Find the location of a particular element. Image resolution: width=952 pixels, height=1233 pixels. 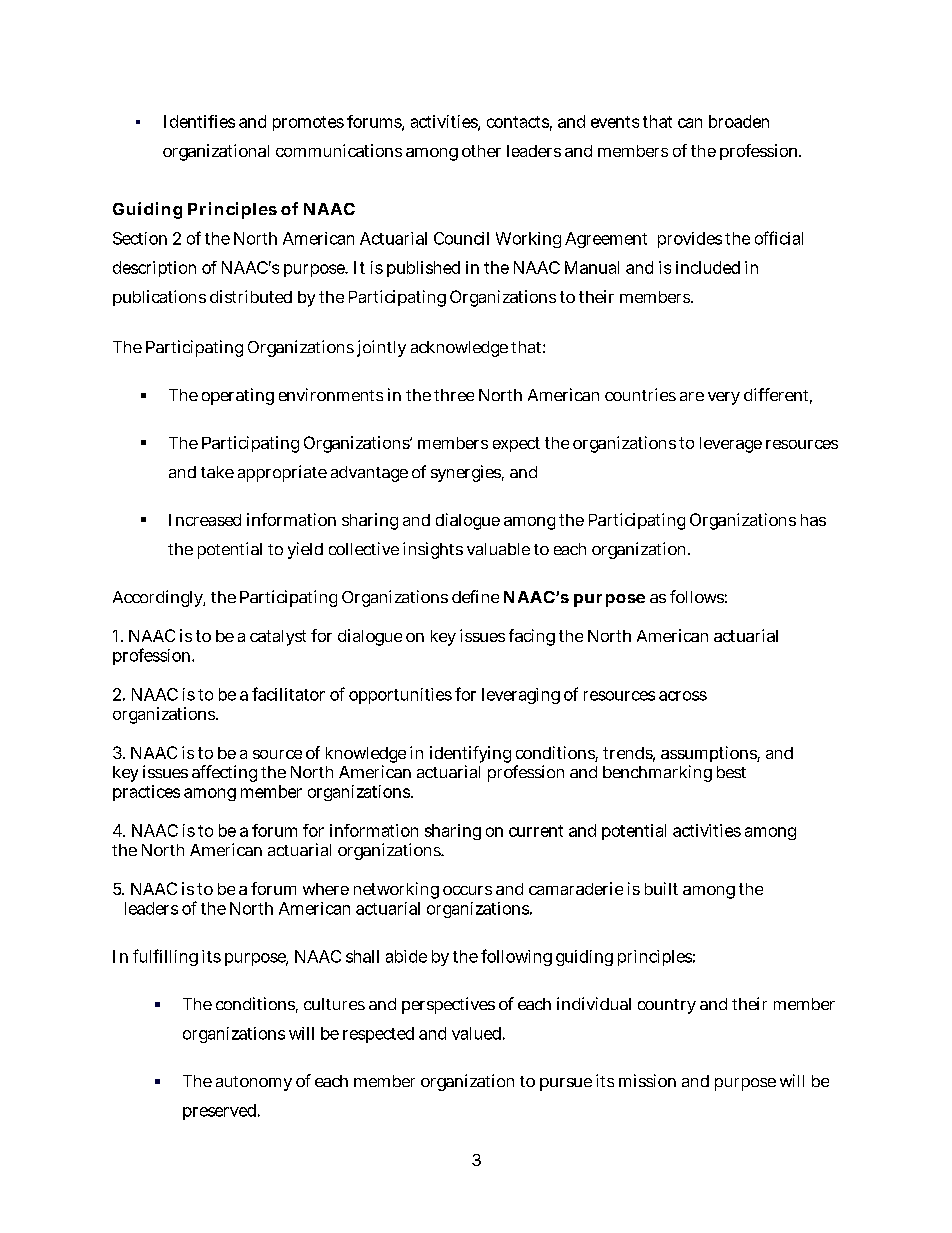

affecting is located at coordinates (224, 773).
